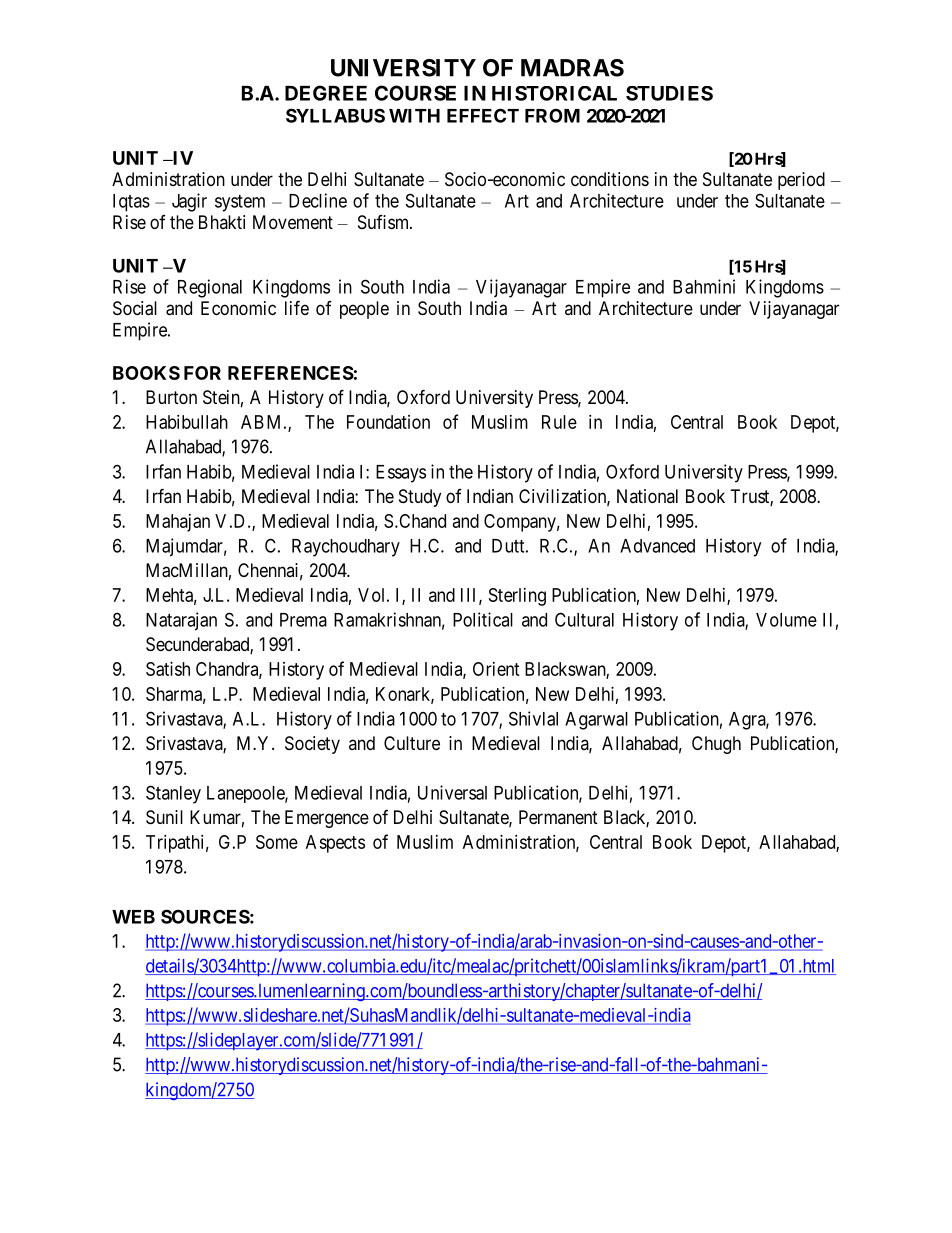 This document has width=952, height=1233. What do you see at coordinates (483, 115) in the document?
I see `EFFECT` at bounding box center [483, 115].
